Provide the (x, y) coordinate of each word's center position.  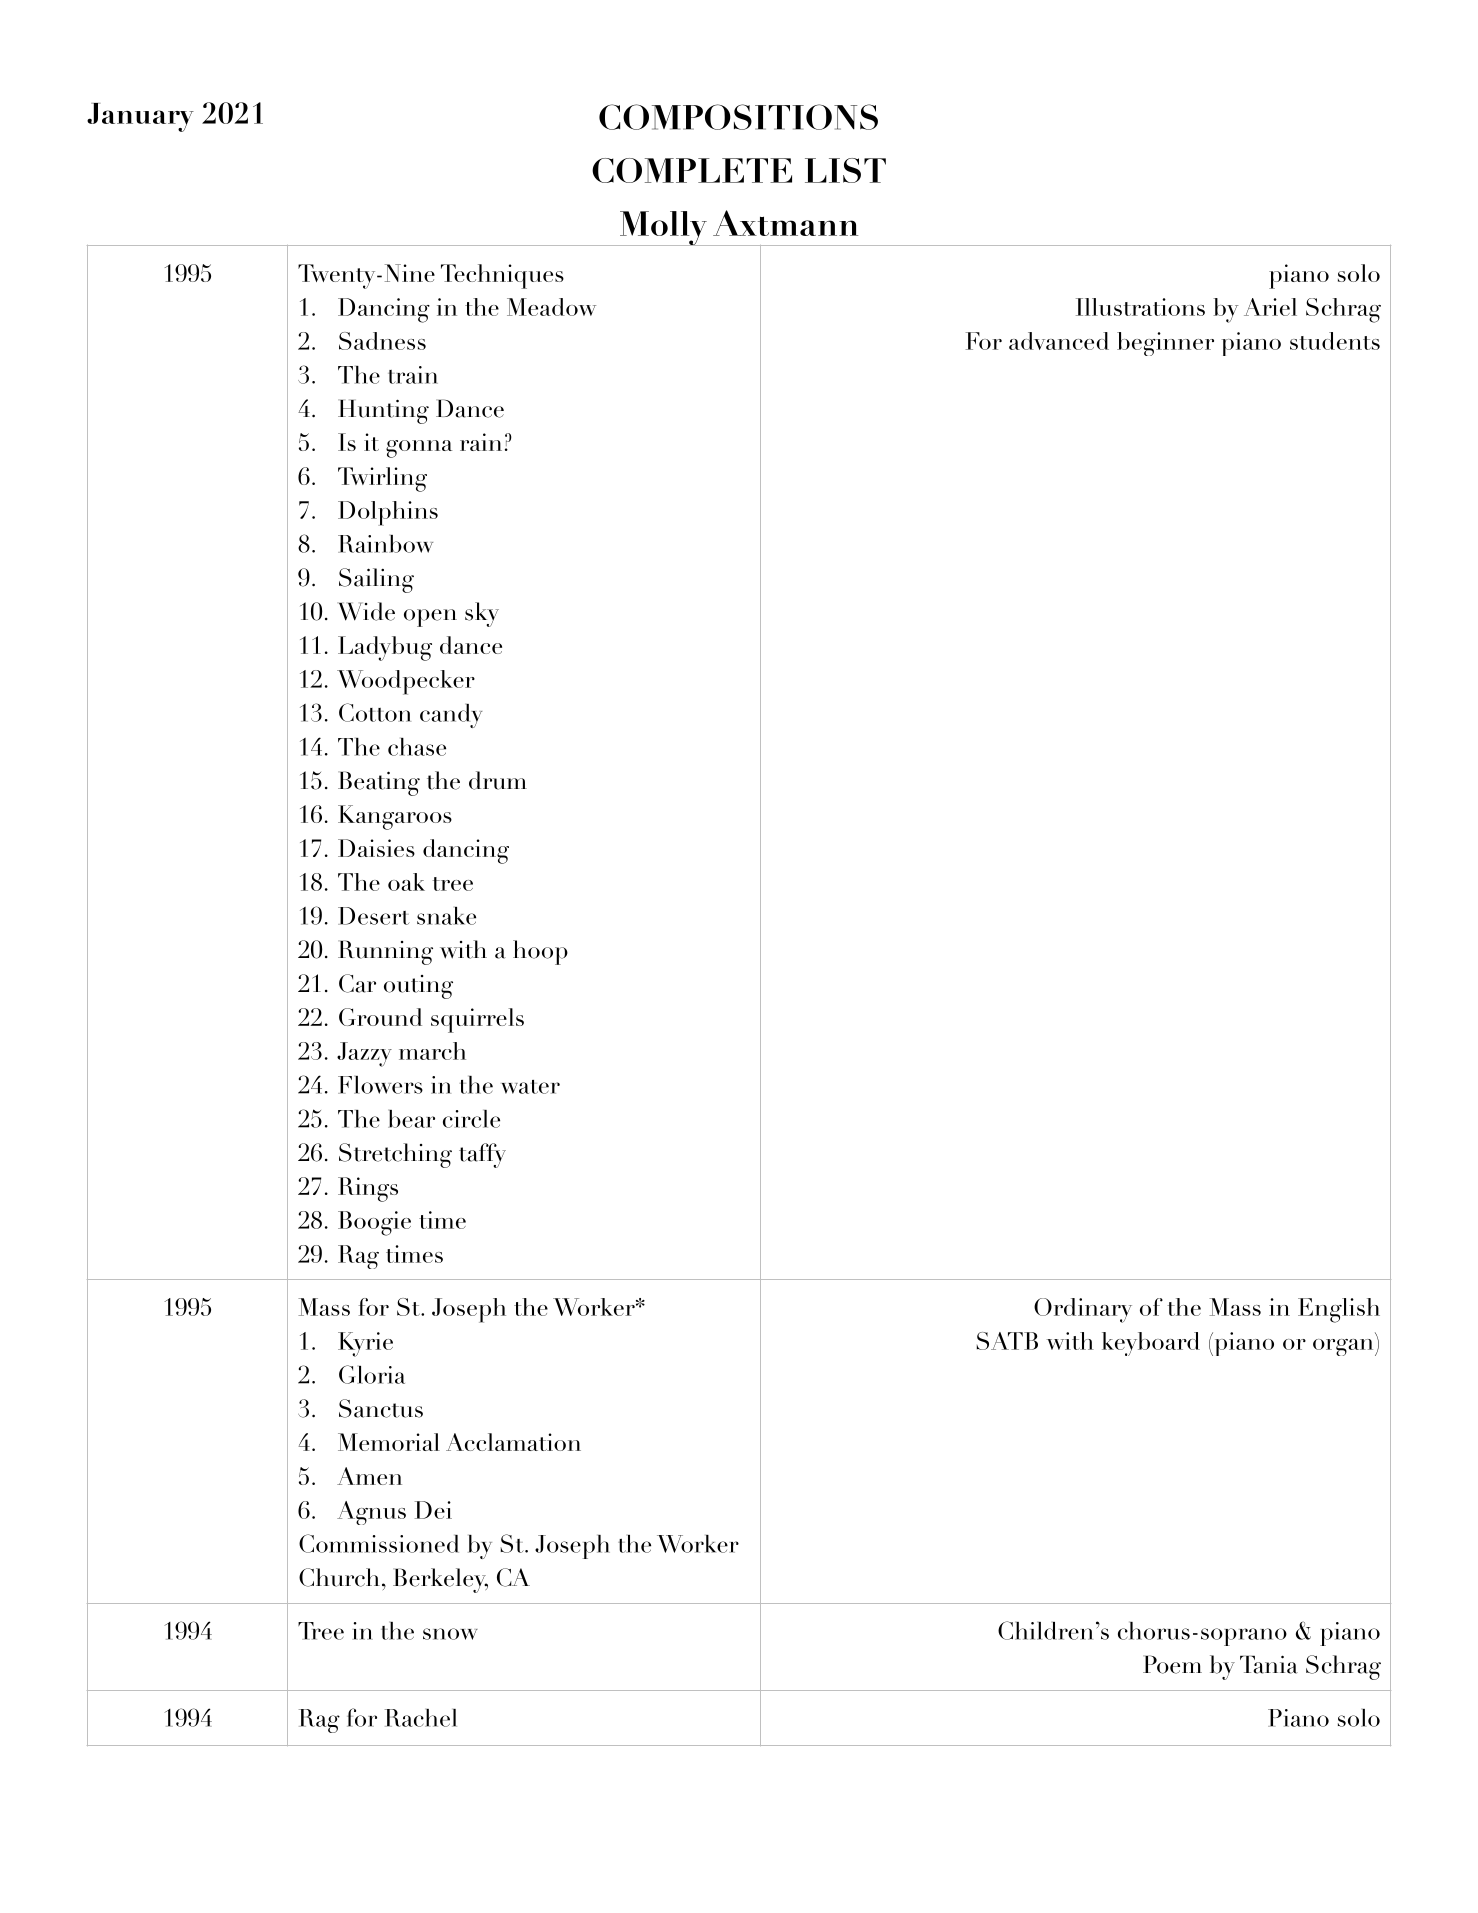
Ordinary (1083, 1310)
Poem (1172, 1664)
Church (339, 1577)
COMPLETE (692, 170)
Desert (374, 916)
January (140, 117)
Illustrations (1140, 307)
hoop (540, 952)
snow (450, 1634)
